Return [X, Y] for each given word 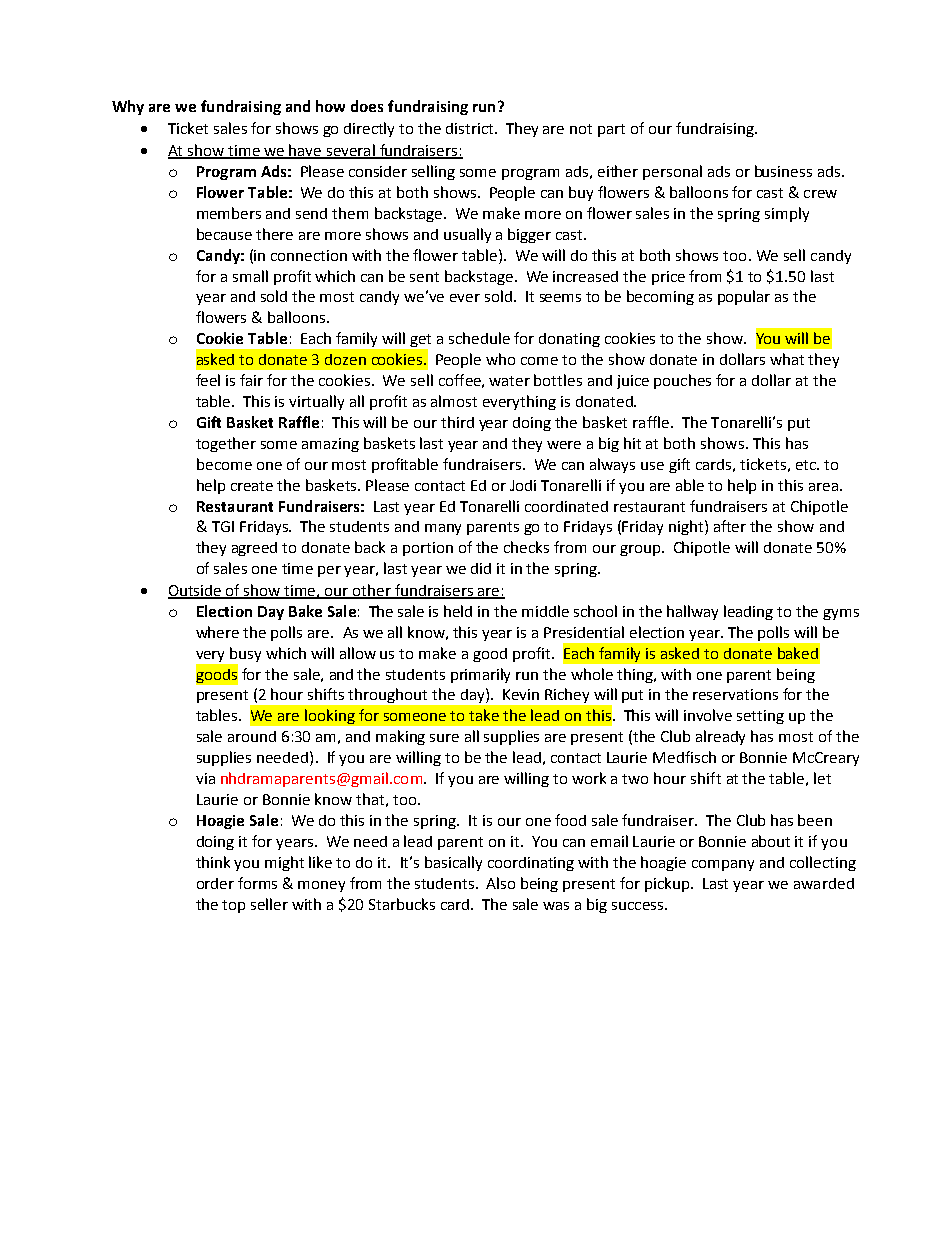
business [783, 171]
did [481, 568]
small [250, 276]
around [252, 736]
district [471, 128]
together [226, 444]
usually [467, 235]
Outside [196, 592]
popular [744, 297]
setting [760, 717]
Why [128, 107]
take [484, 715]
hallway [692, 612]
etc [807, 465]
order [215, 883]
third [457, 422]
